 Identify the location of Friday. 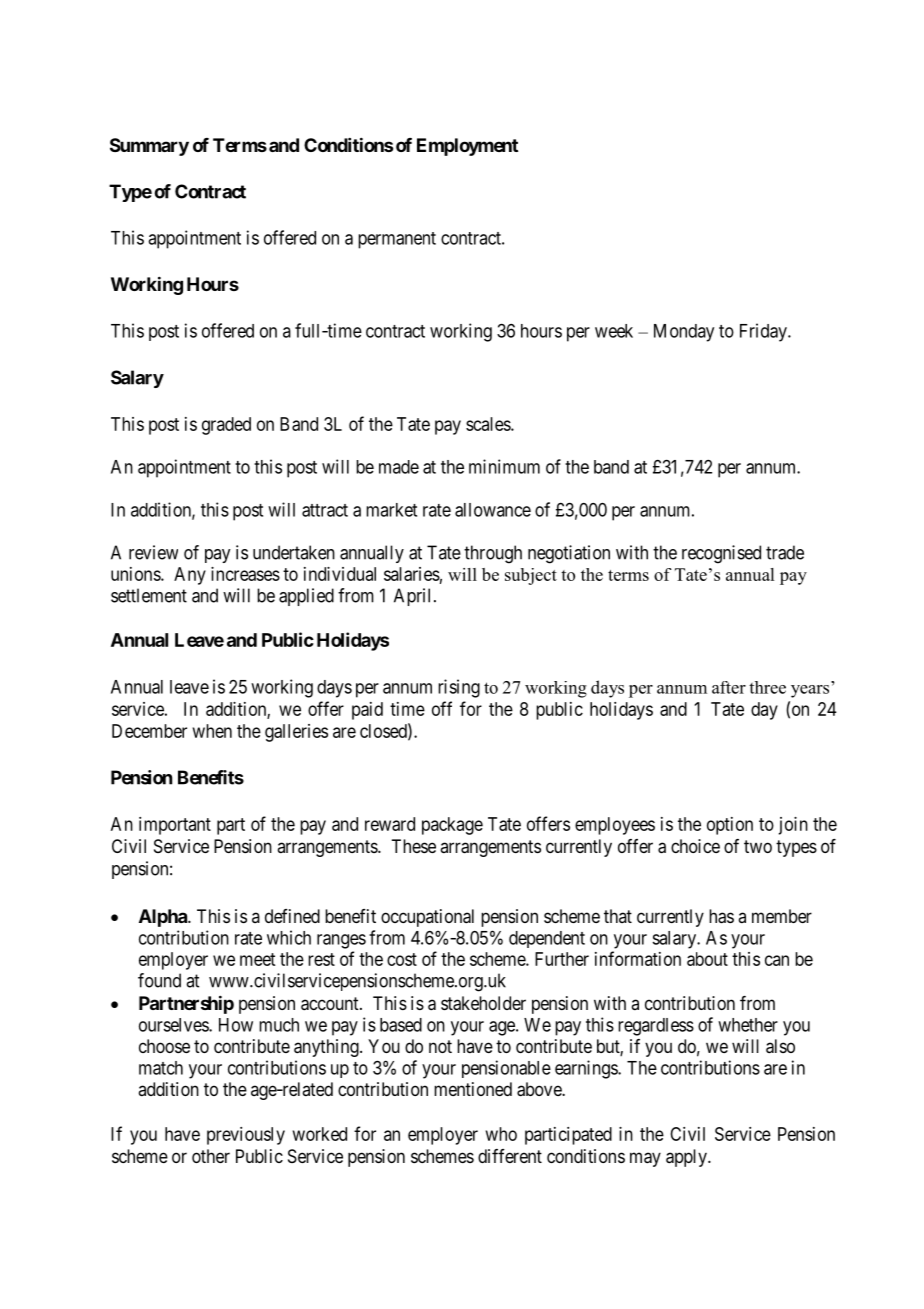
(764, 332).
